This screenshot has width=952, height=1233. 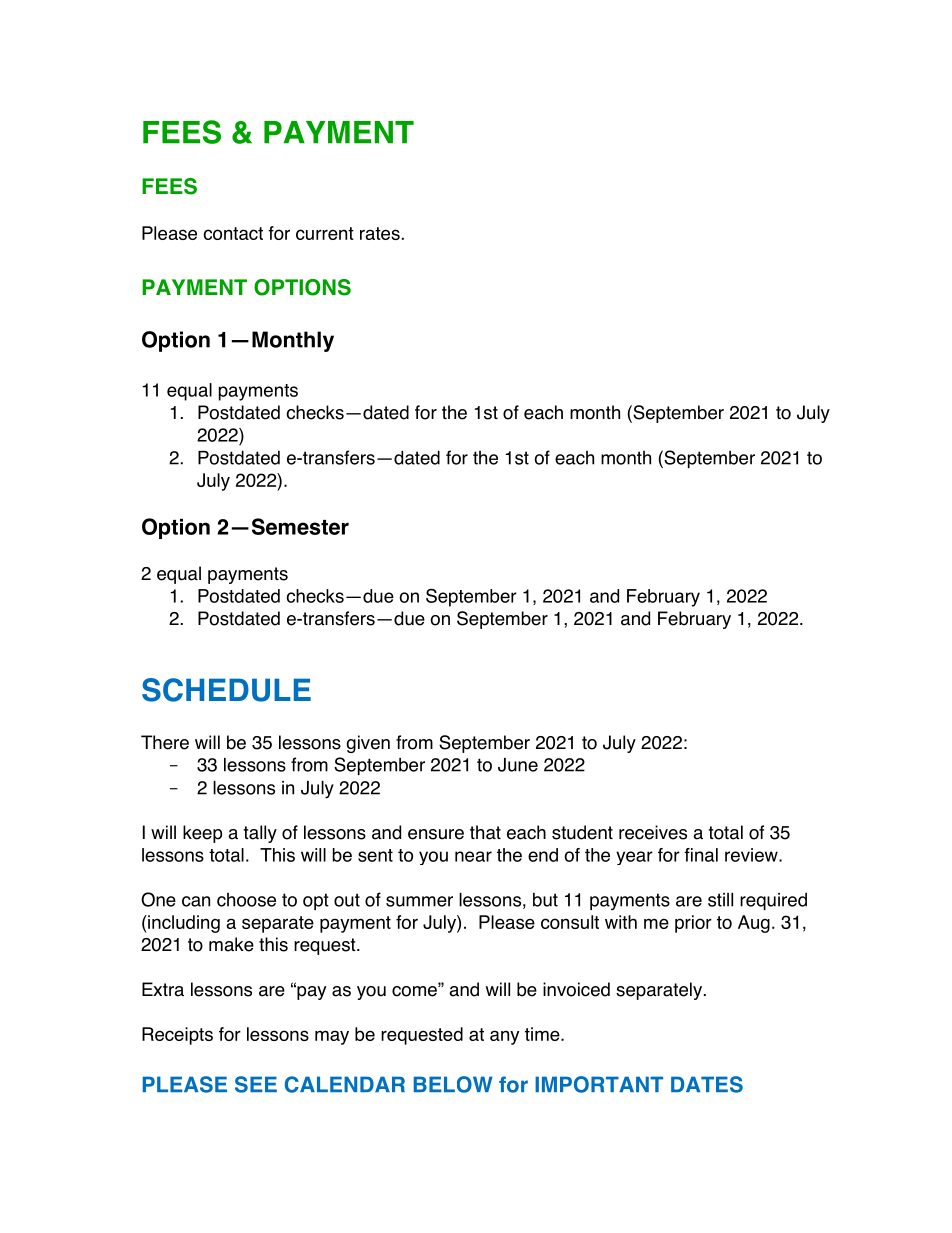 I want to click on receives, so click(x=653, y=832).
